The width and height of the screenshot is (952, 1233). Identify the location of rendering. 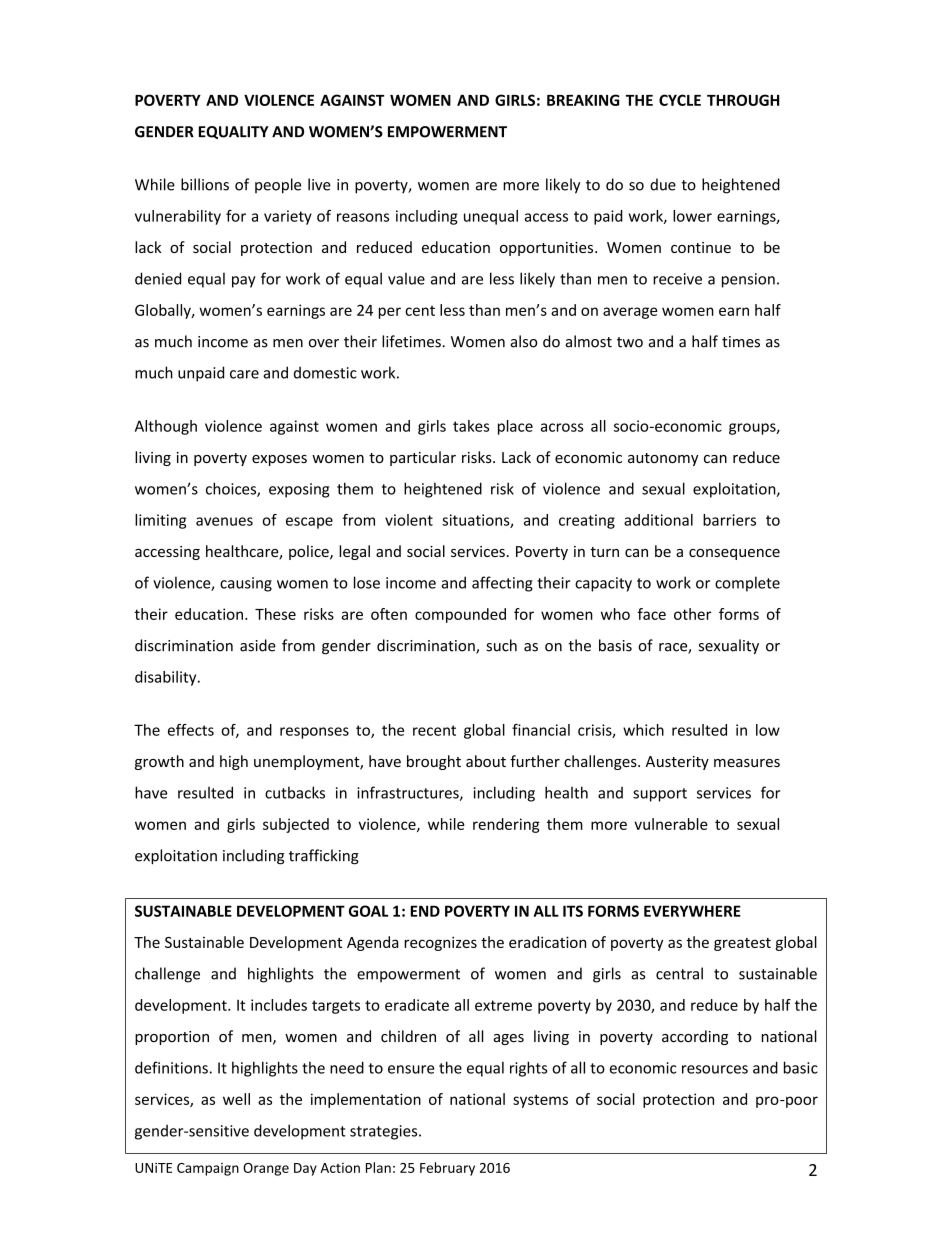
(506, 825).
